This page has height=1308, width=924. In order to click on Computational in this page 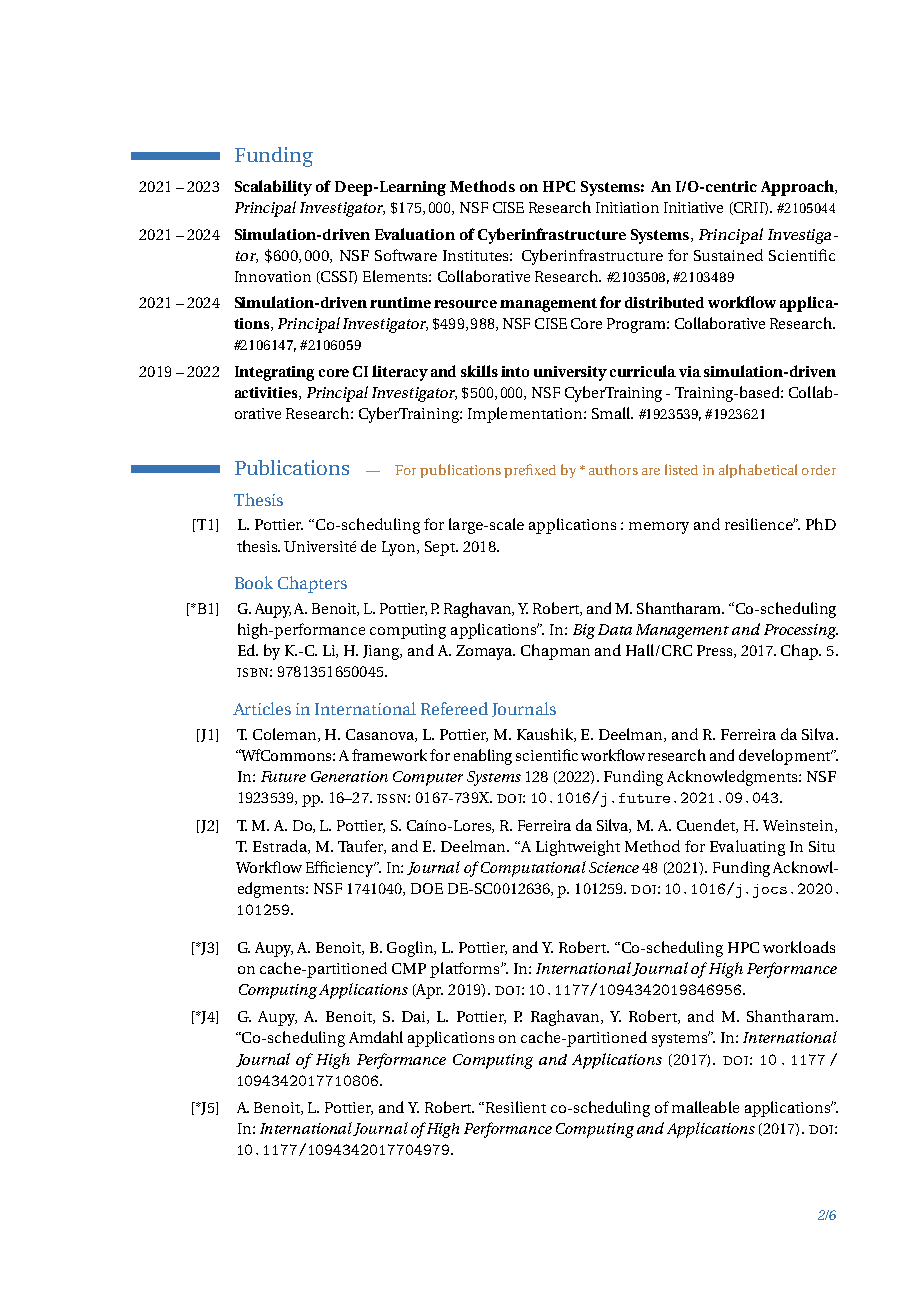, I will do `click(532, 869)`.
